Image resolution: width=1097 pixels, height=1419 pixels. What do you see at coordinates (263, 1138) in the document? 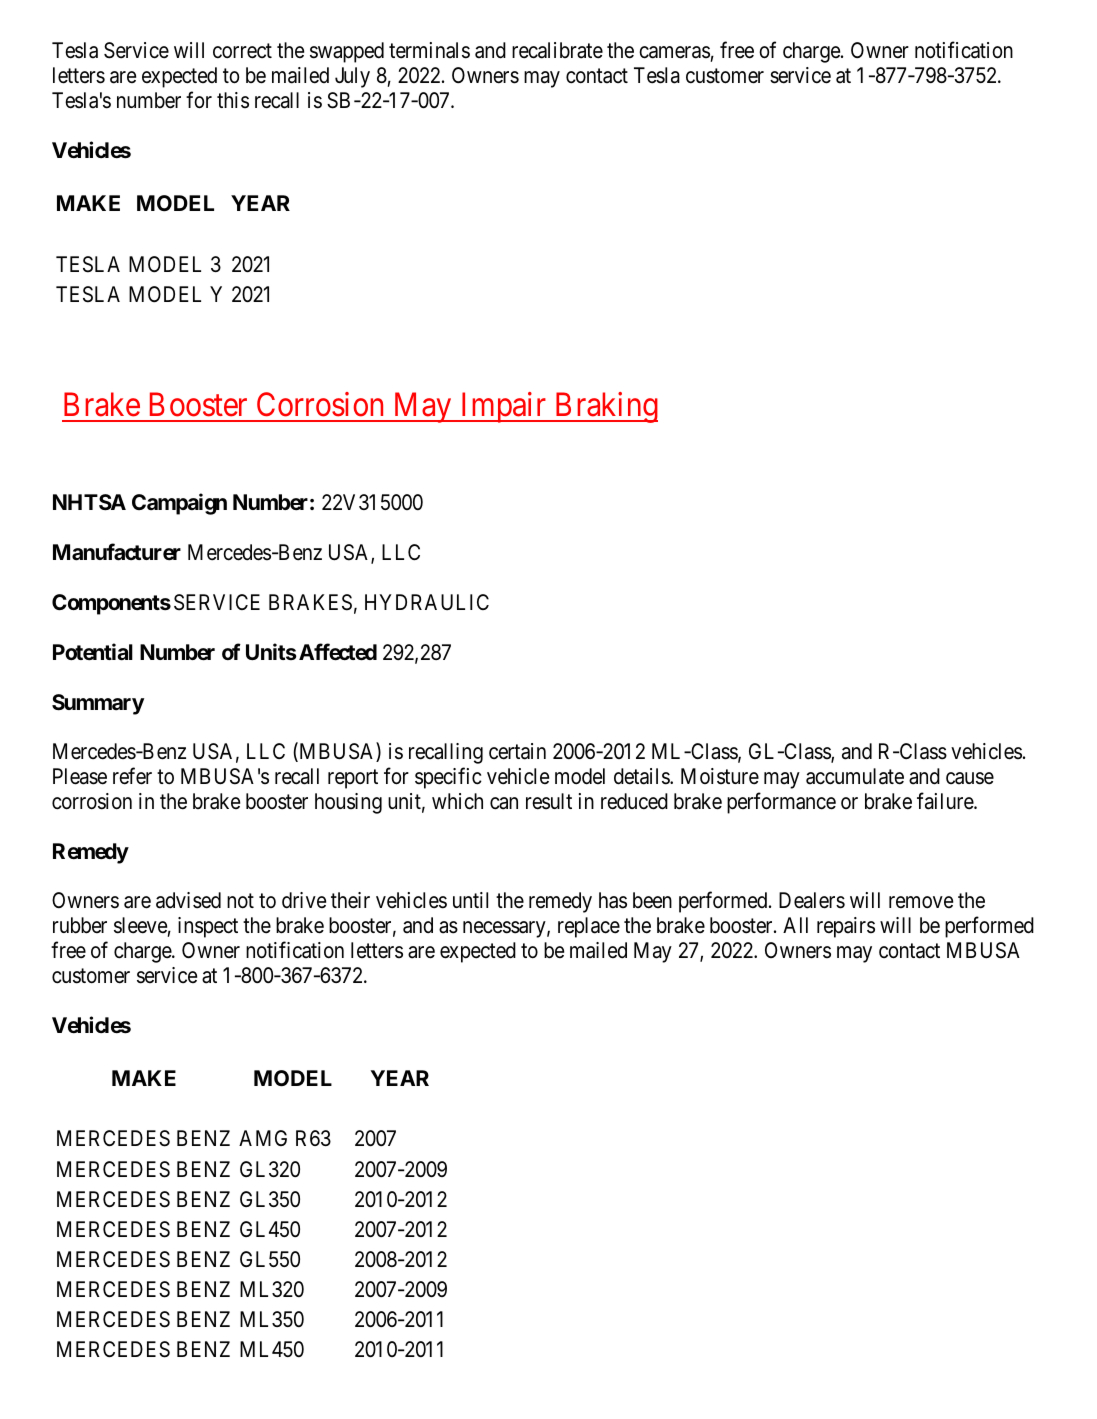
I see `AMG` at bounding box center [263, 1138].
